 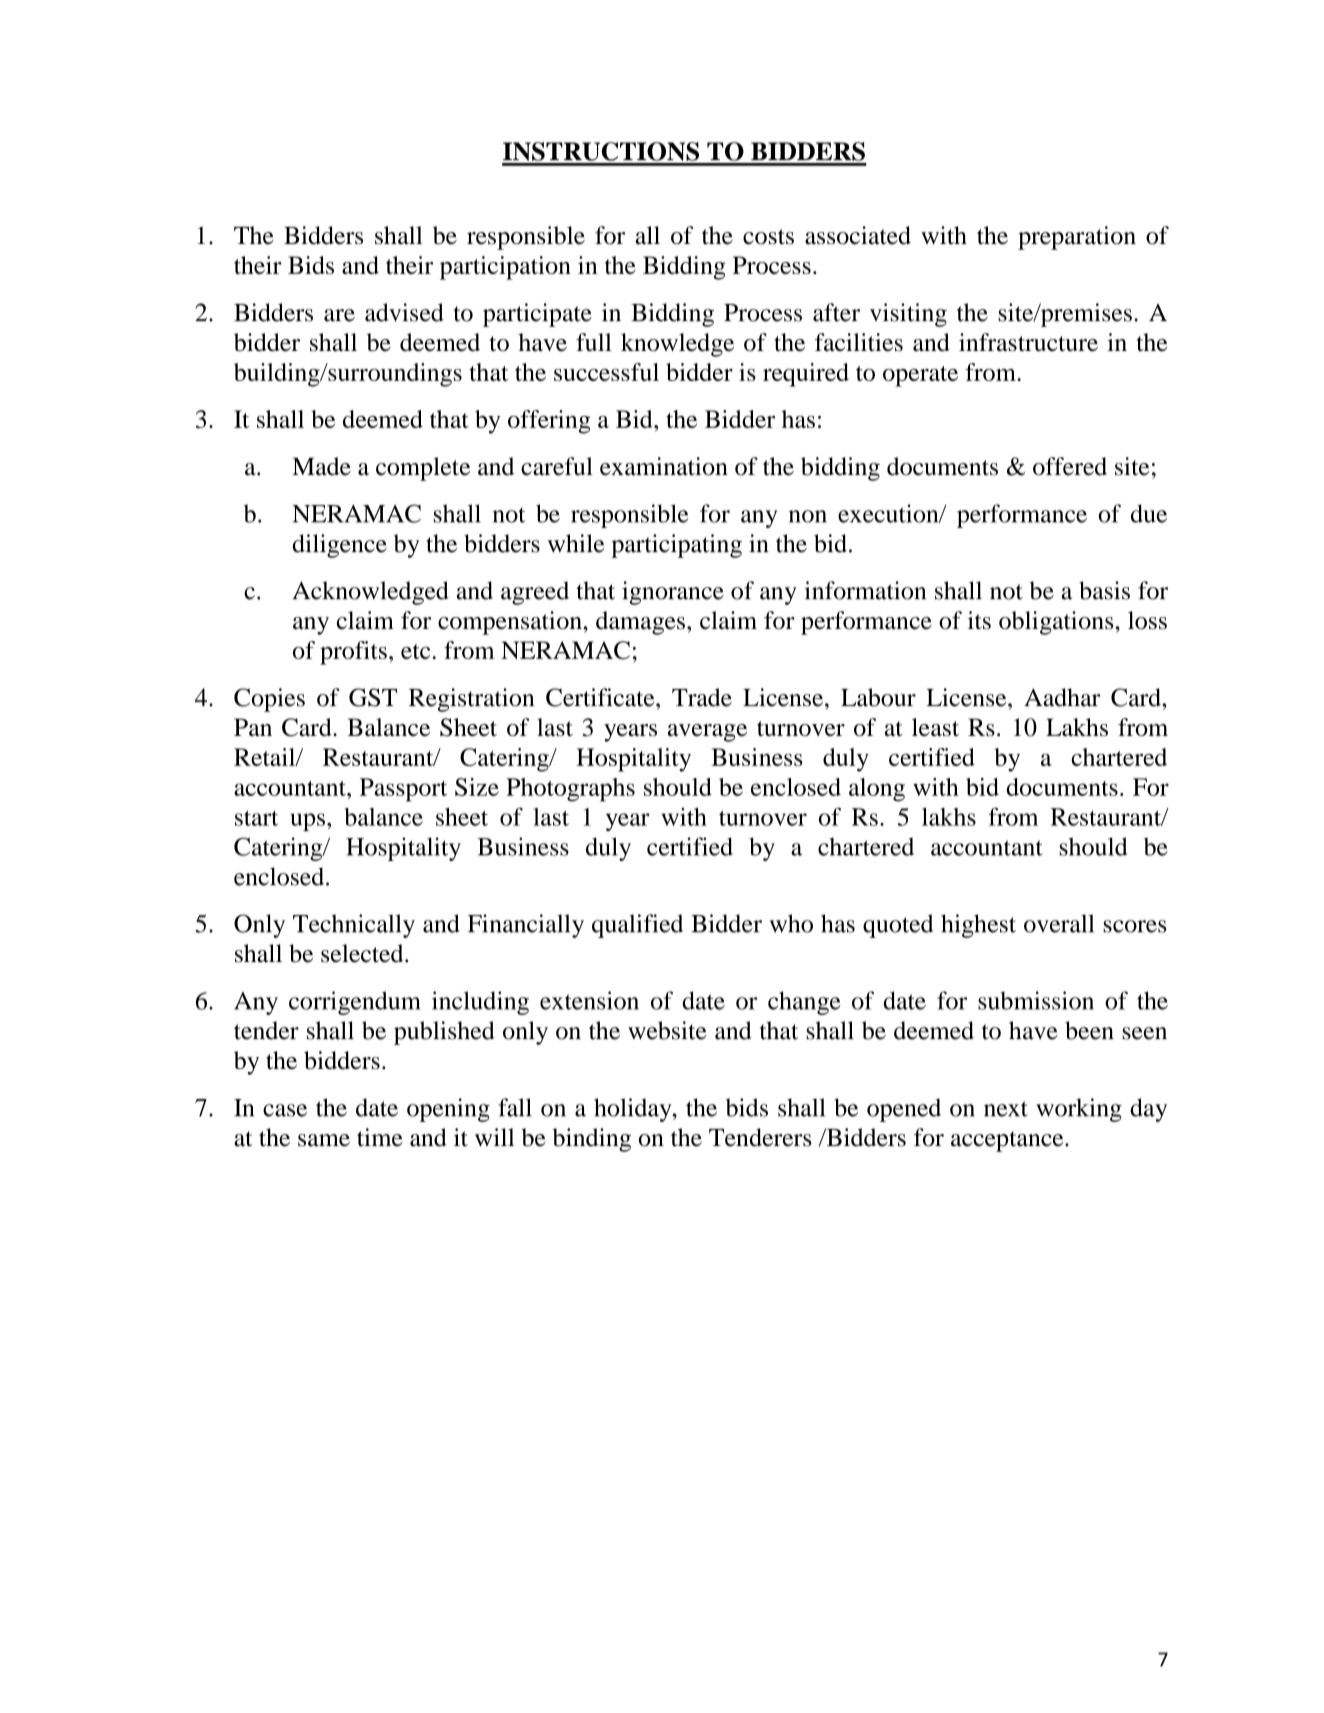 What do you see at coordinates (1062, 697) in the page?
I see `Aadhar` at bounding box center [1062, 697].
